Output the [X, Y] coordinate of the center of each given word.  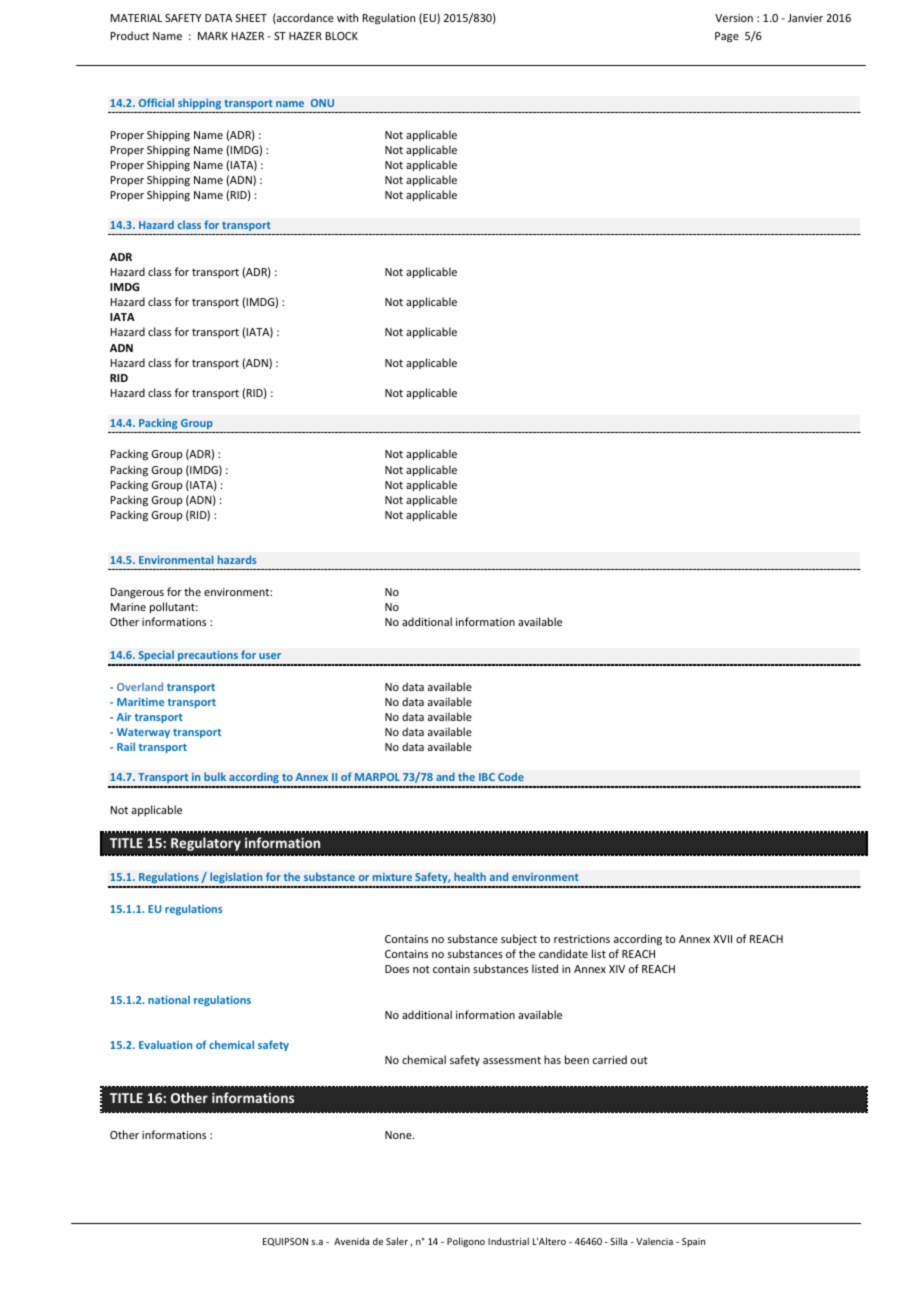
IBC [487, 777]
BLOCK [342, 36]
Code [511, 776]
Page [727, 37]
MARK [213, 36]
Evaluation [165, 1044]
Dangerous [137, 593]
